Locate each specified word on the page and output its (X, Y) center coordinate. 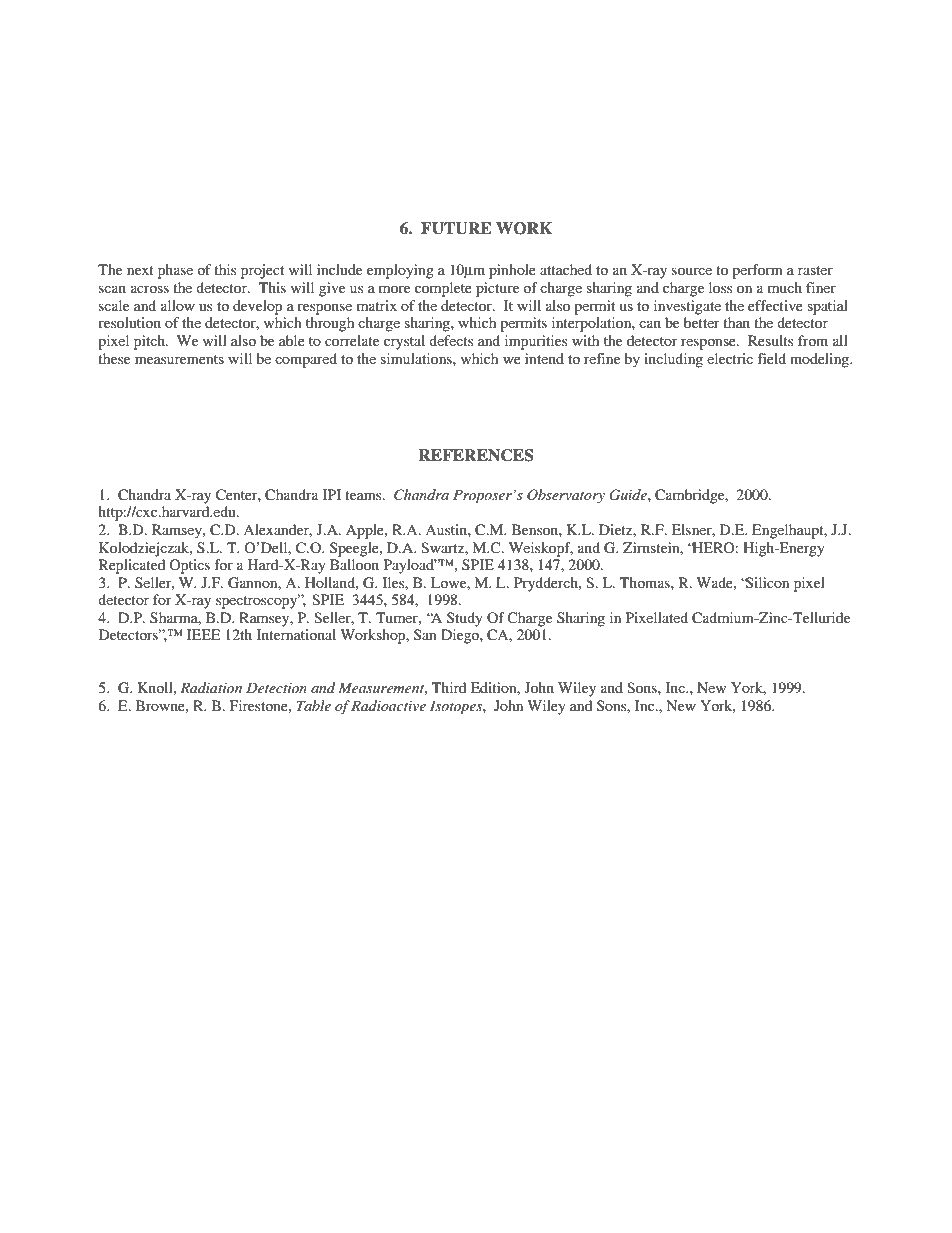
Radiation (211, 687)
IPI (332, 494)
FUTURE (456, 228)
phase (175, 271)
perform (757, 271)
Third (449, 687)
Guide (629, 495)
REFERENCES (476, 455)
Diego (461, 636)
